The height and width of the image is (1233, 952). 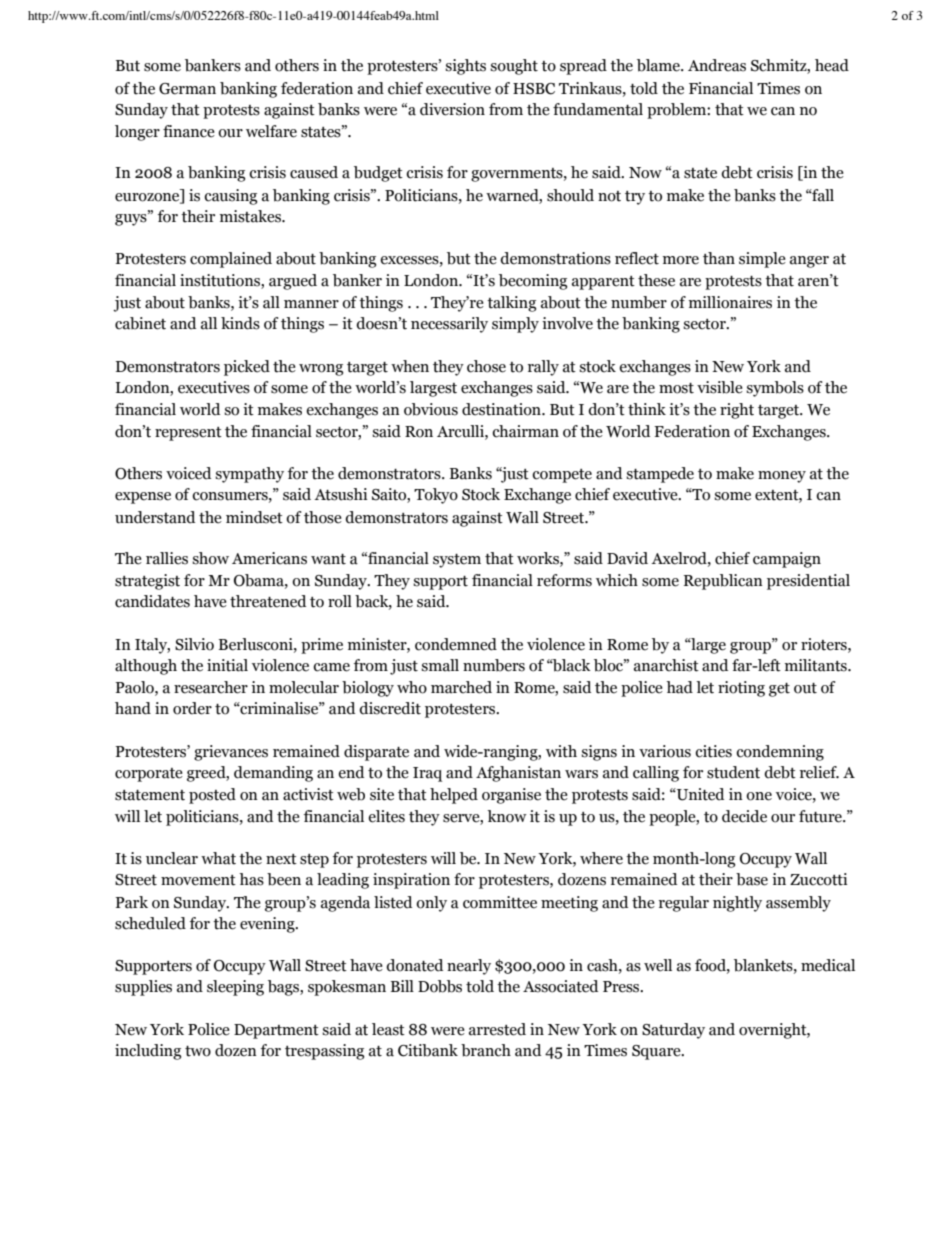 What do you see at coordinates (210, 558) in the image?
I see `show` at bounding box center [210, 558].
